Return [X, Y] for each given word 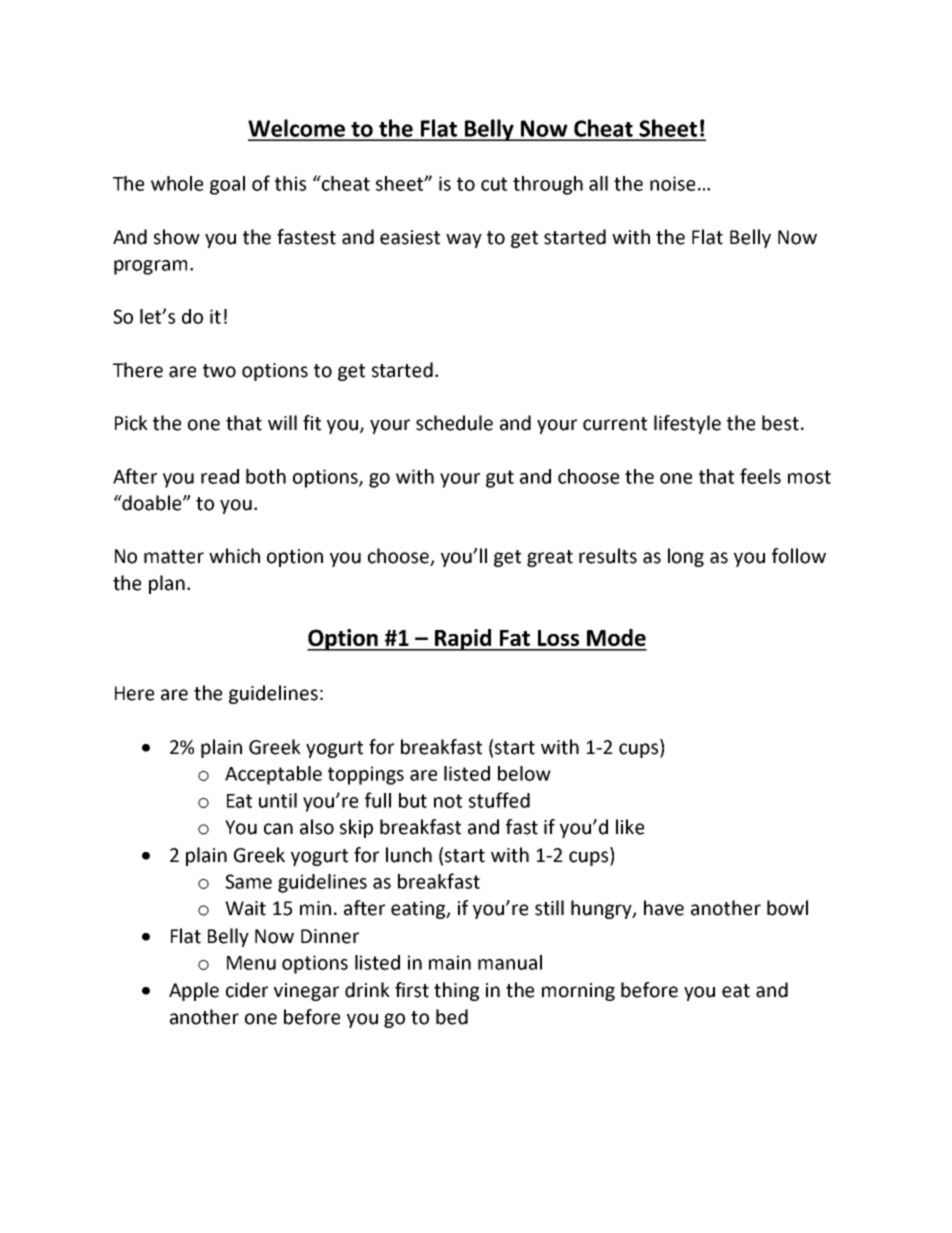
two [219, 371]
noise [672, 183]
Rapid [463, 640]
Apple [194, 991]
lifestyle [687, 424]
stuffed [499, 800]
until [278, 800]
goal [227, 185]
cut [494, 184]
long [686, 557]
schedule [454, 423]
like [630, 827]
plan [167, 584]
